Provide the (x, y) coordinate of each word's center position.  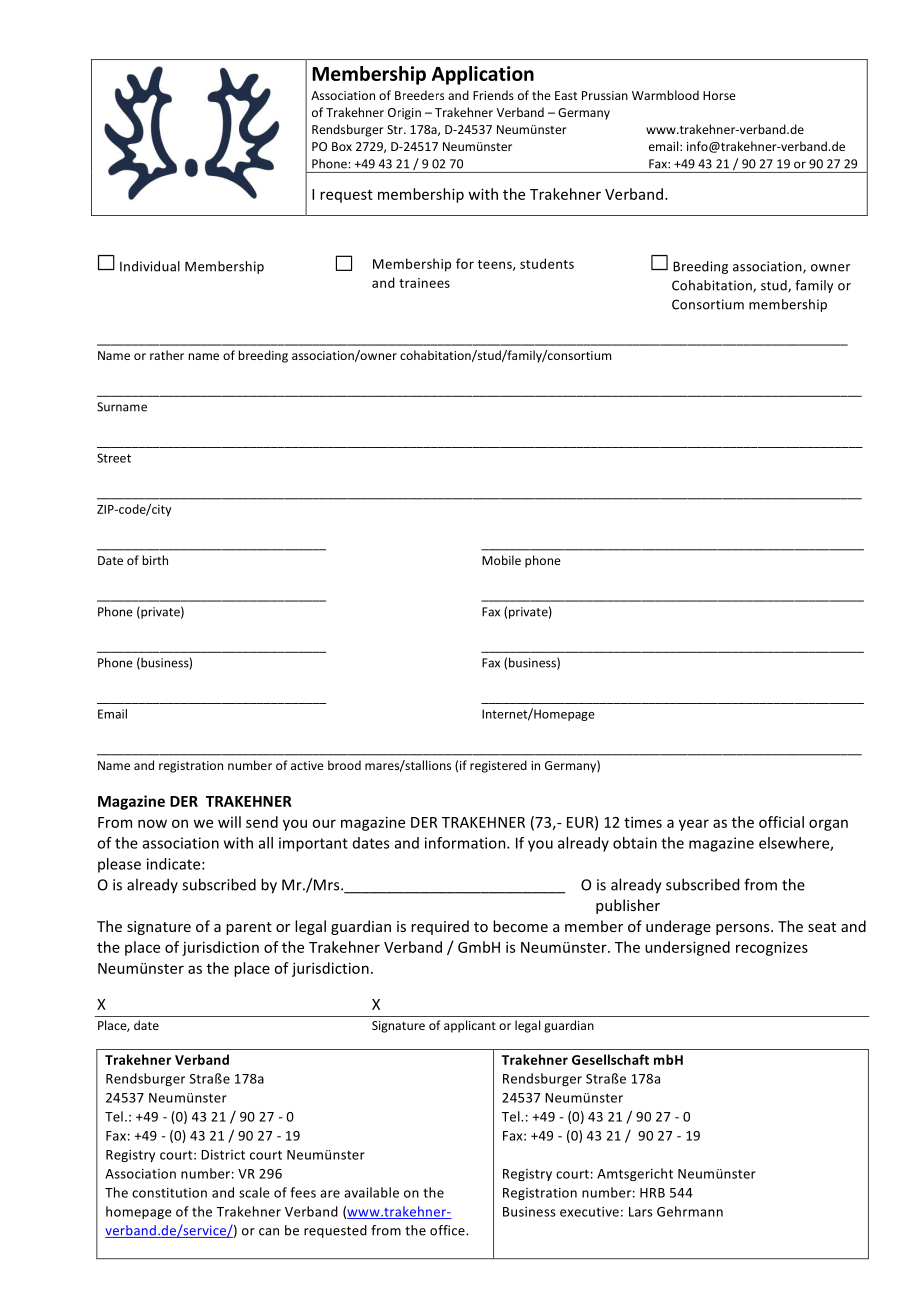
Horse (719, 95)
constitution (169, 1193)
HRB (652, 1193)
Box (342, 146)
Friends (493, 95)
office (448, 1230)
